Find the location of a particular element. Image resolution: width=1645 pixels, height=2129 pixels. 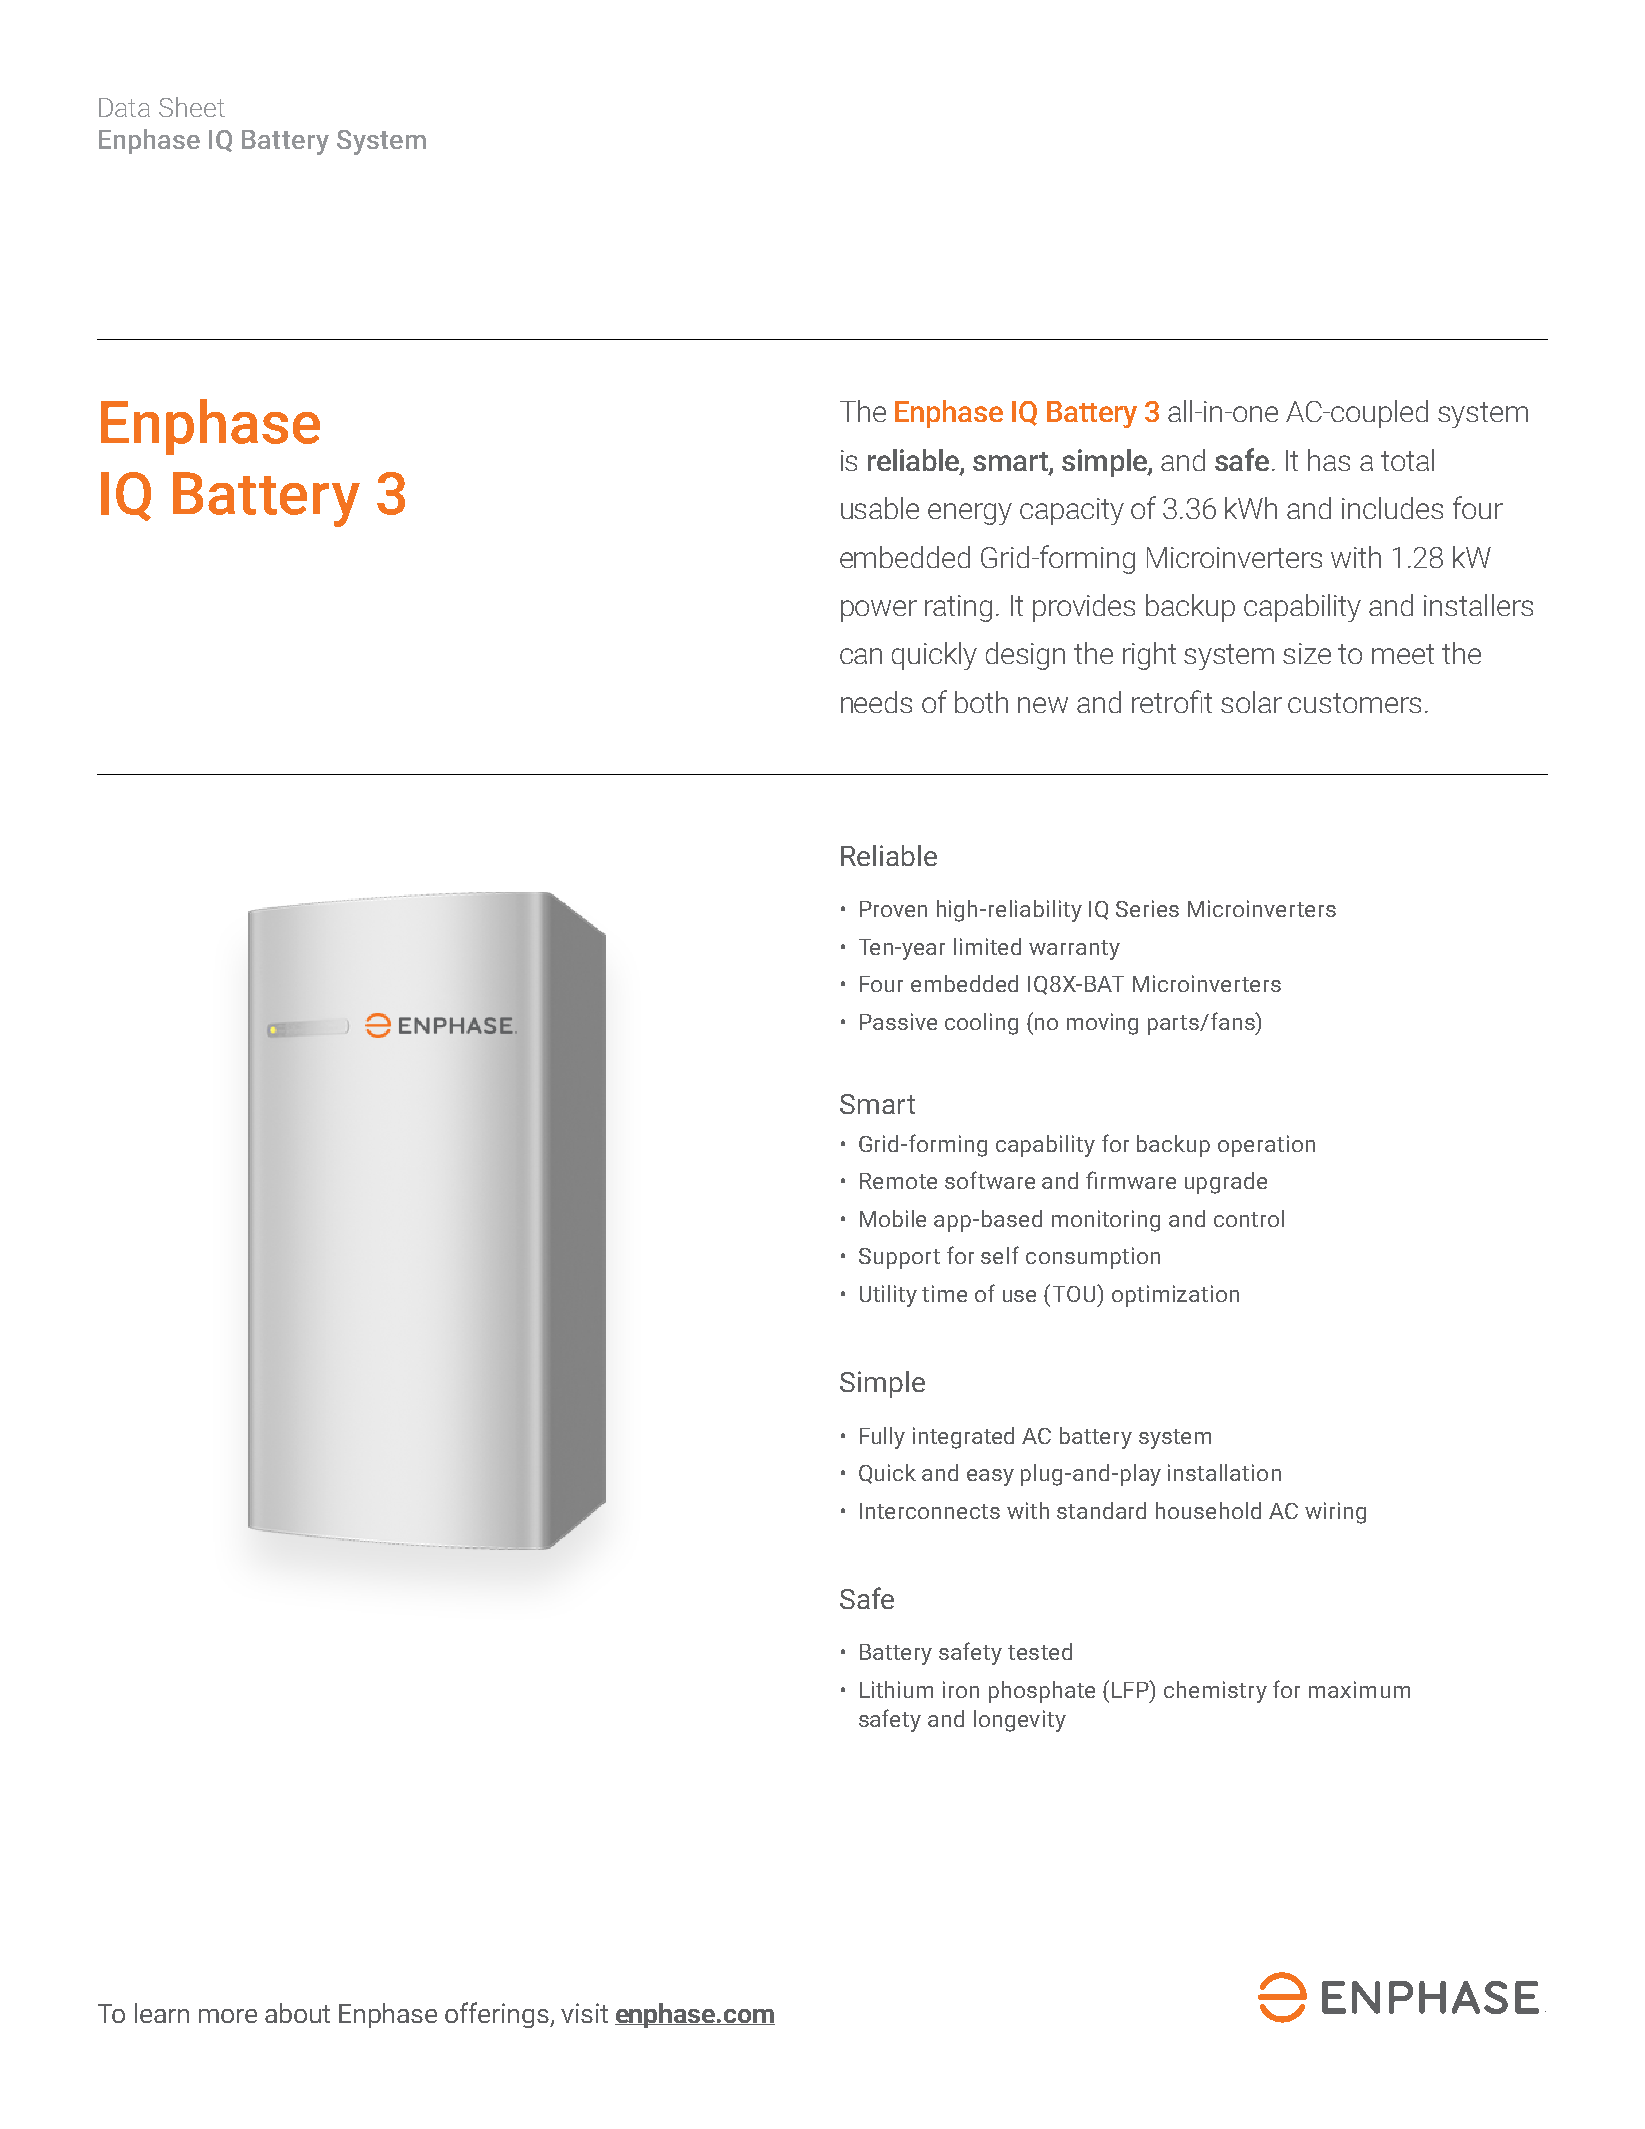

Sheet is located at coordinates (192, 107).
